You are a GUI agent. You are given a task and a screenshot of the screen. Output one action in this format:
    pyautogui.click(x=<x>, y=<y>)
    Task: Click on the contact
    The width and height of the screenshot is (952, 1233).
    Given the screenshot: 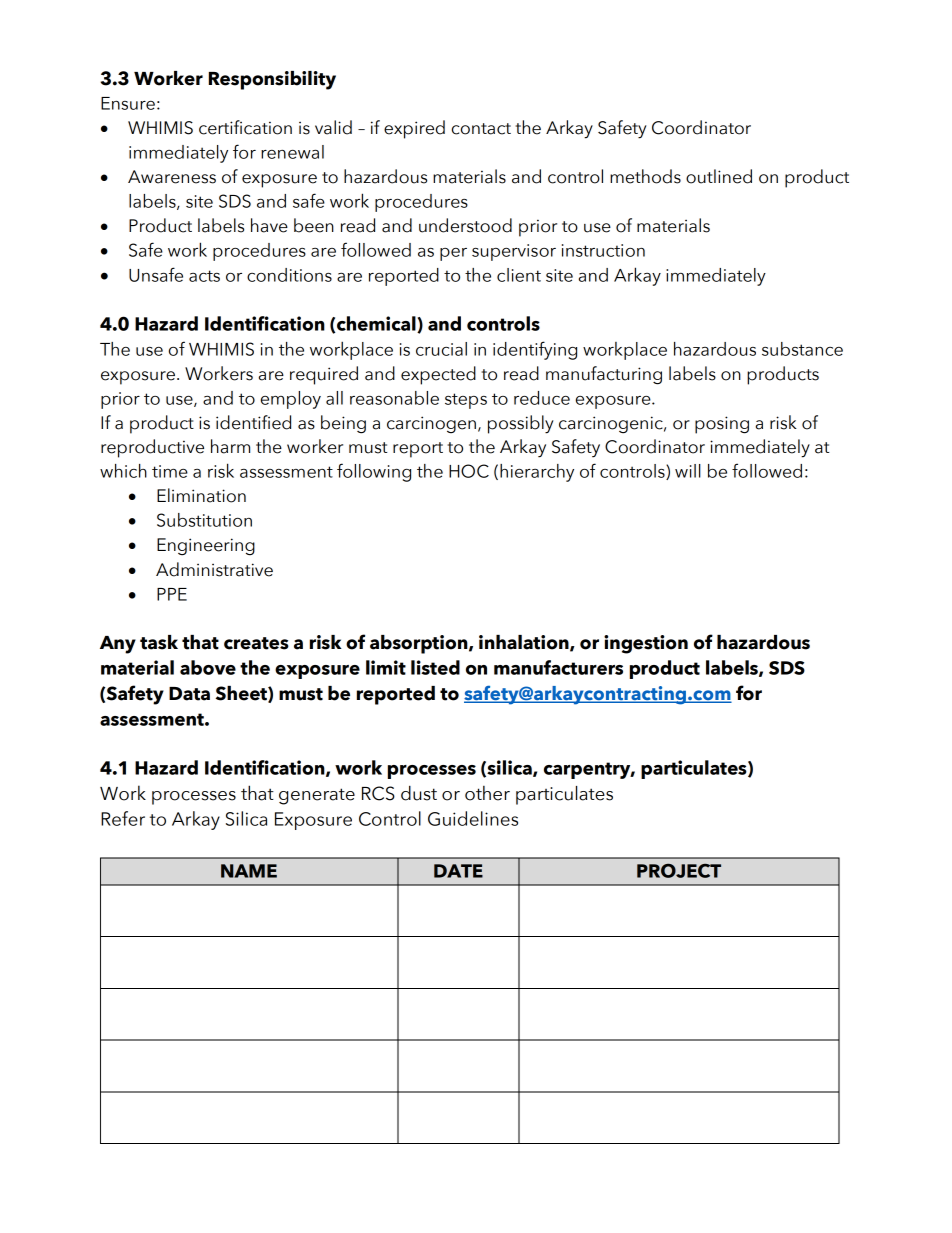 What is the action you would take?
    pyautogui.click(x=481, y=129)
